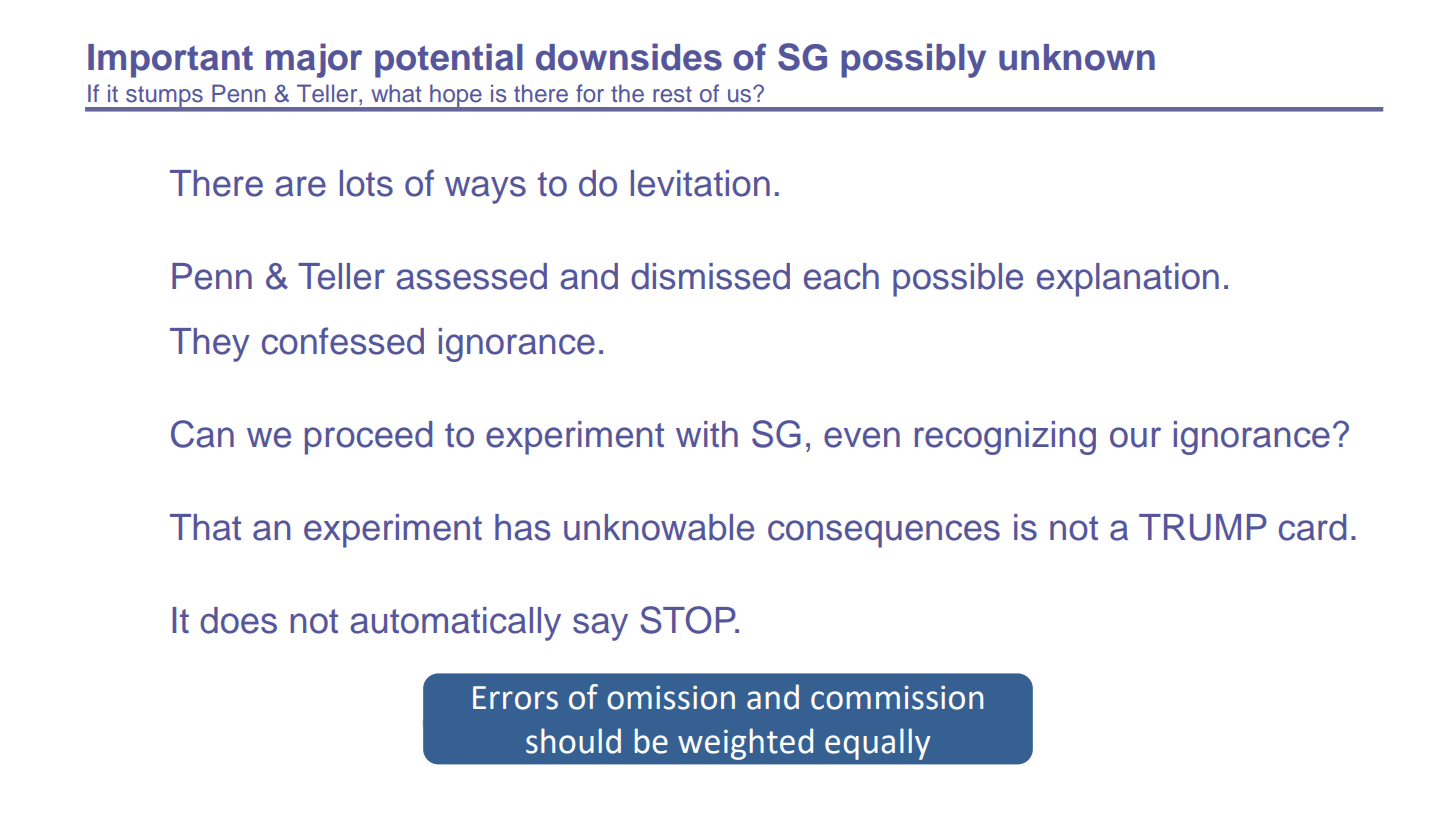  What do you see at coordinates (1077, 57) in the image?
I see `unknown` at bounding box center [1077, 57].
